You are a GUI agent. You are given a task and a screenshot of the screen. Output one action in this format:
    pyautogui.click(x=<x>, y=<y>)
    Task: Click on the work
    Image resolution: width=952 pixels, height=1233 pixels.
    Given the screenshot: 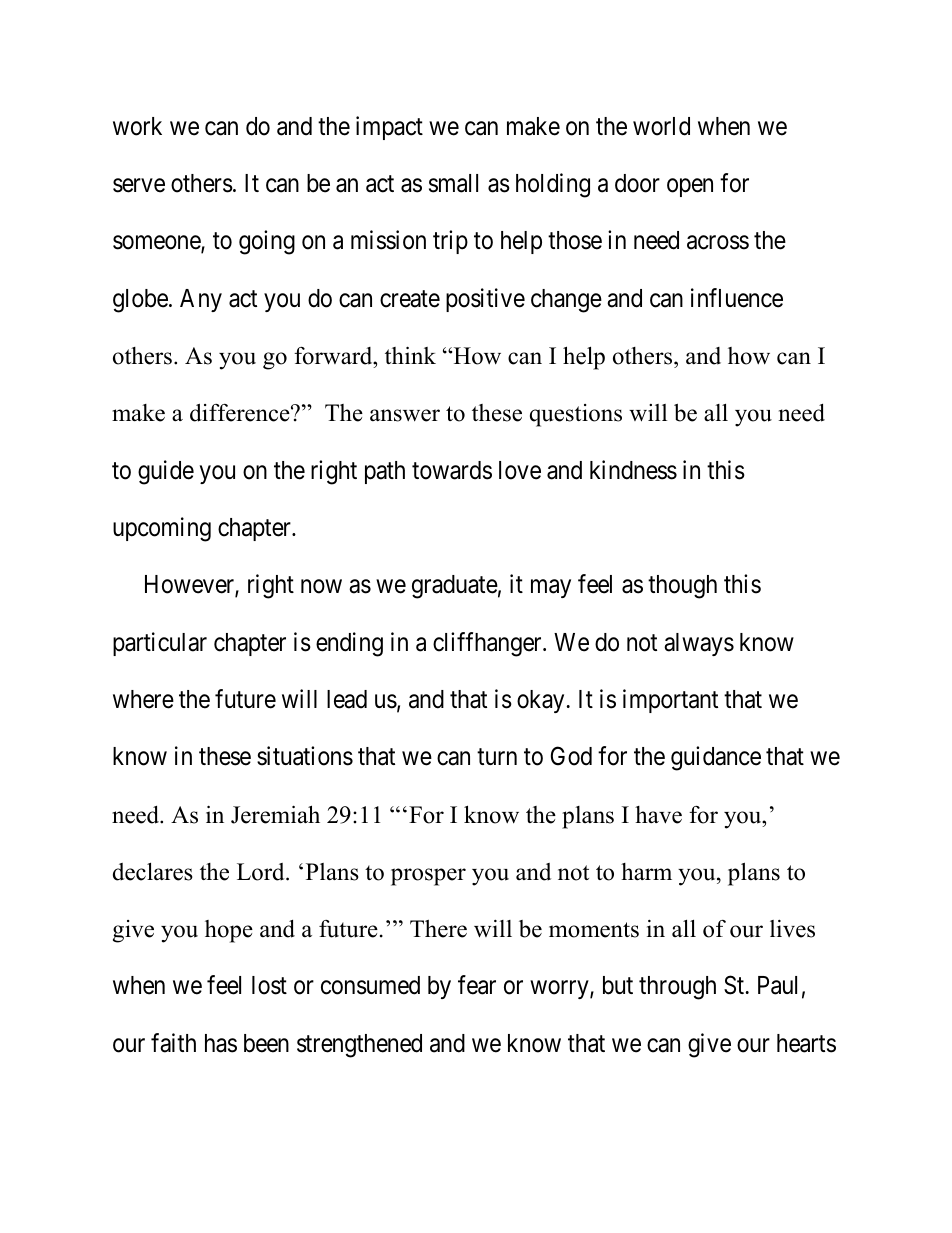 What is the action you would take?
    pyautogui.click(x=137, y=126)
